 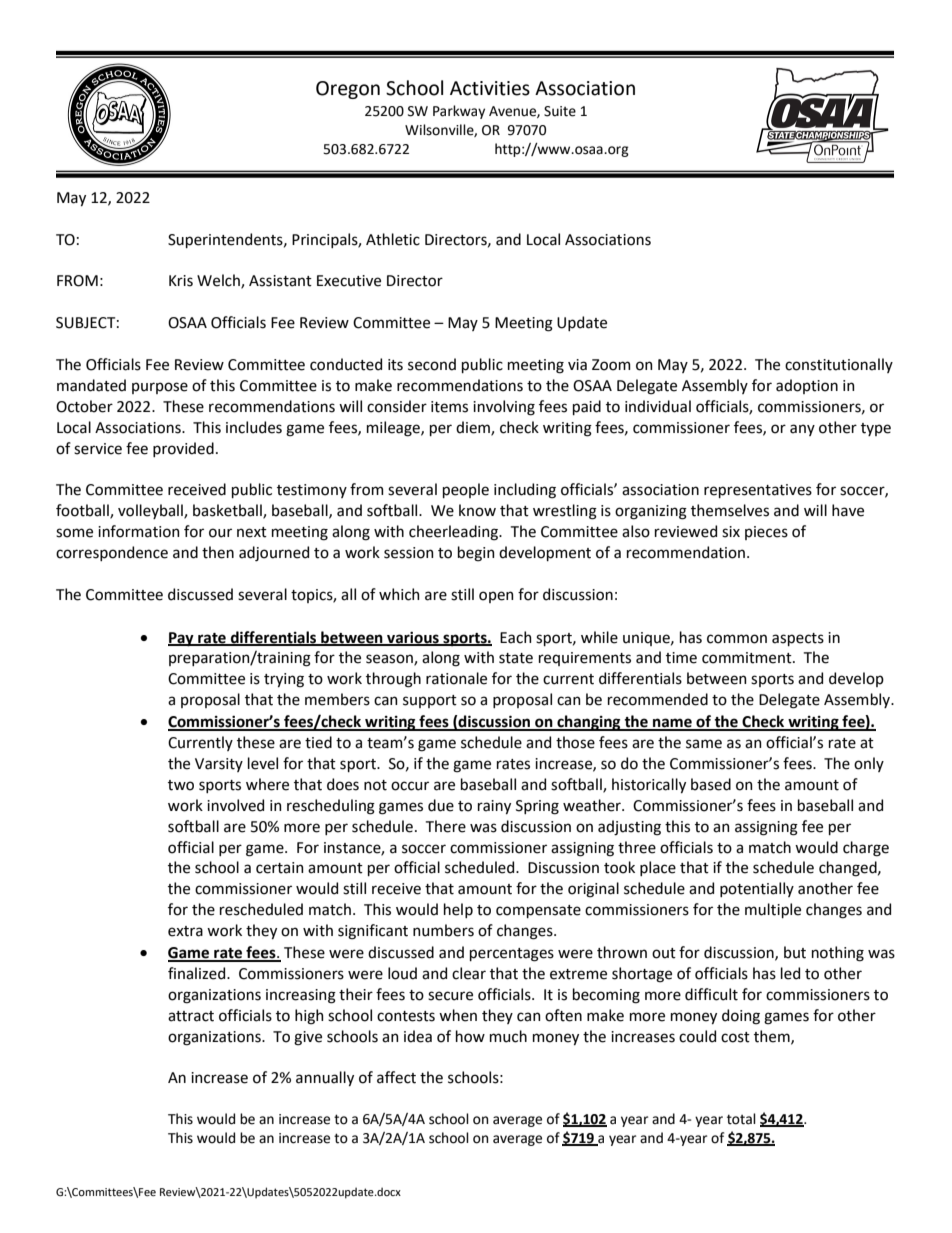 What do you see at coordinates (182, 639) in the image?
I see `Pay` at bounding box center [182, 639].
